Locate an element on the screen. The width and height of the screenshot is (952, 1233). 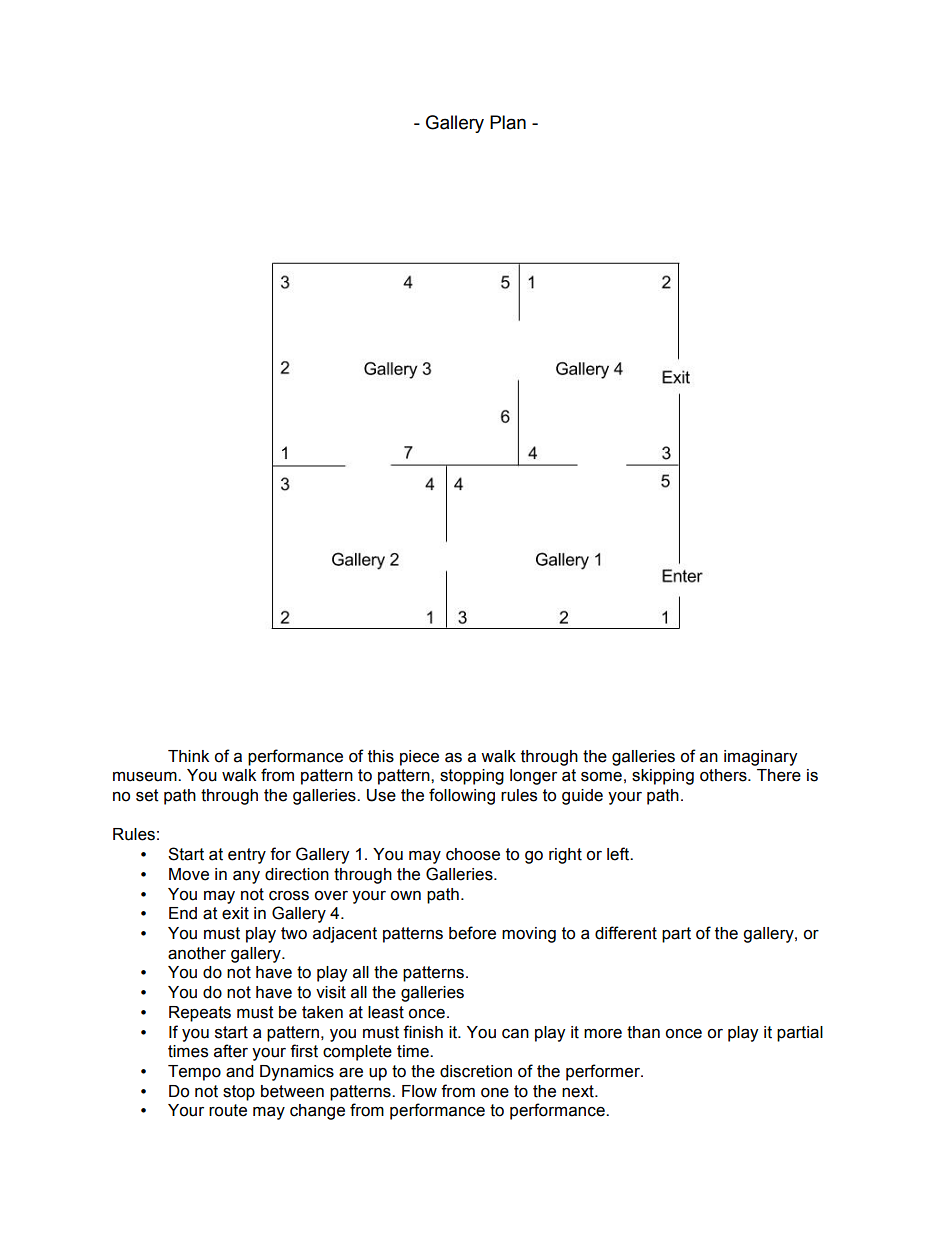
imaginary is located at coordinates (760, 758).
